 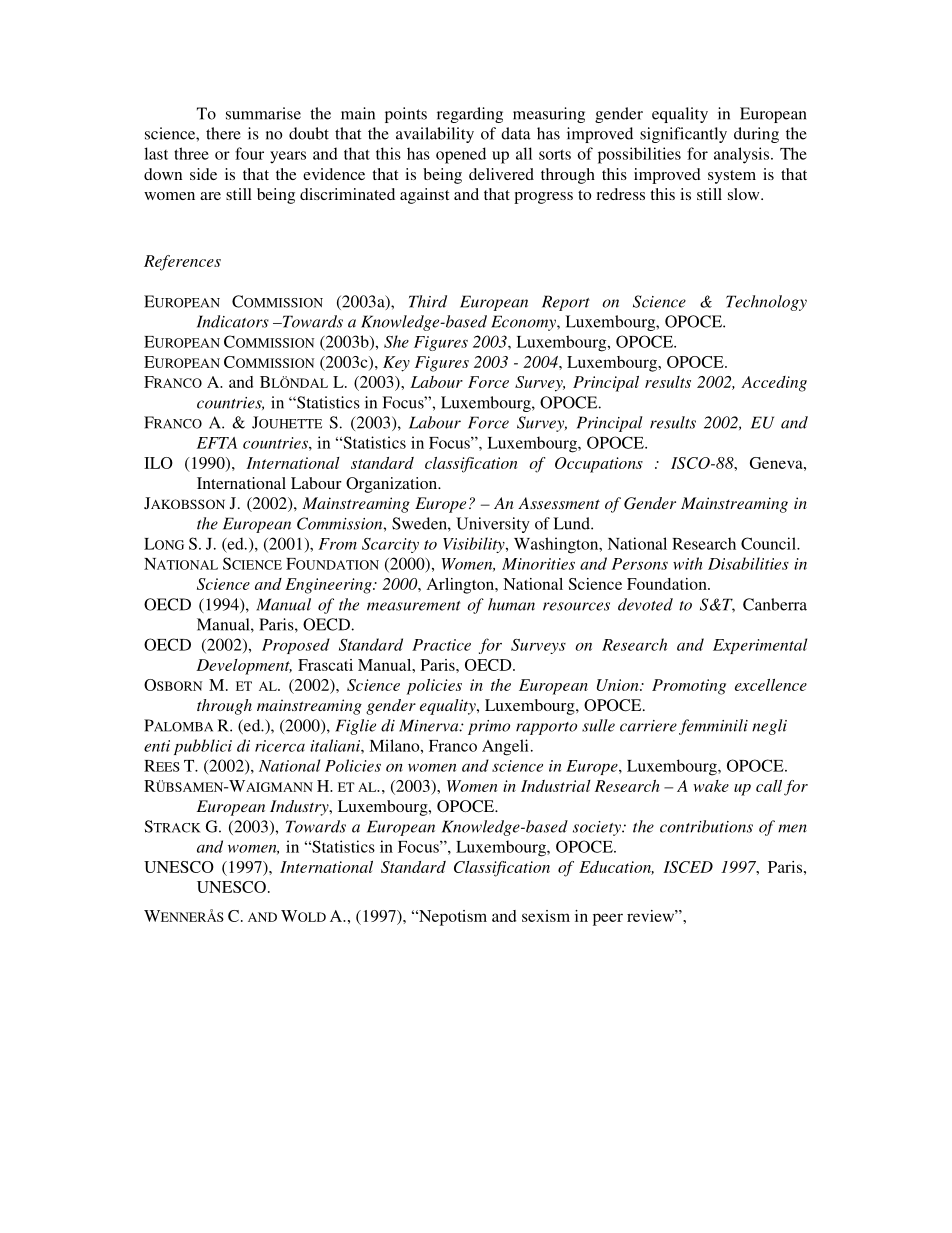 I want to click on Nepotism, so click(x=452, y=918).
